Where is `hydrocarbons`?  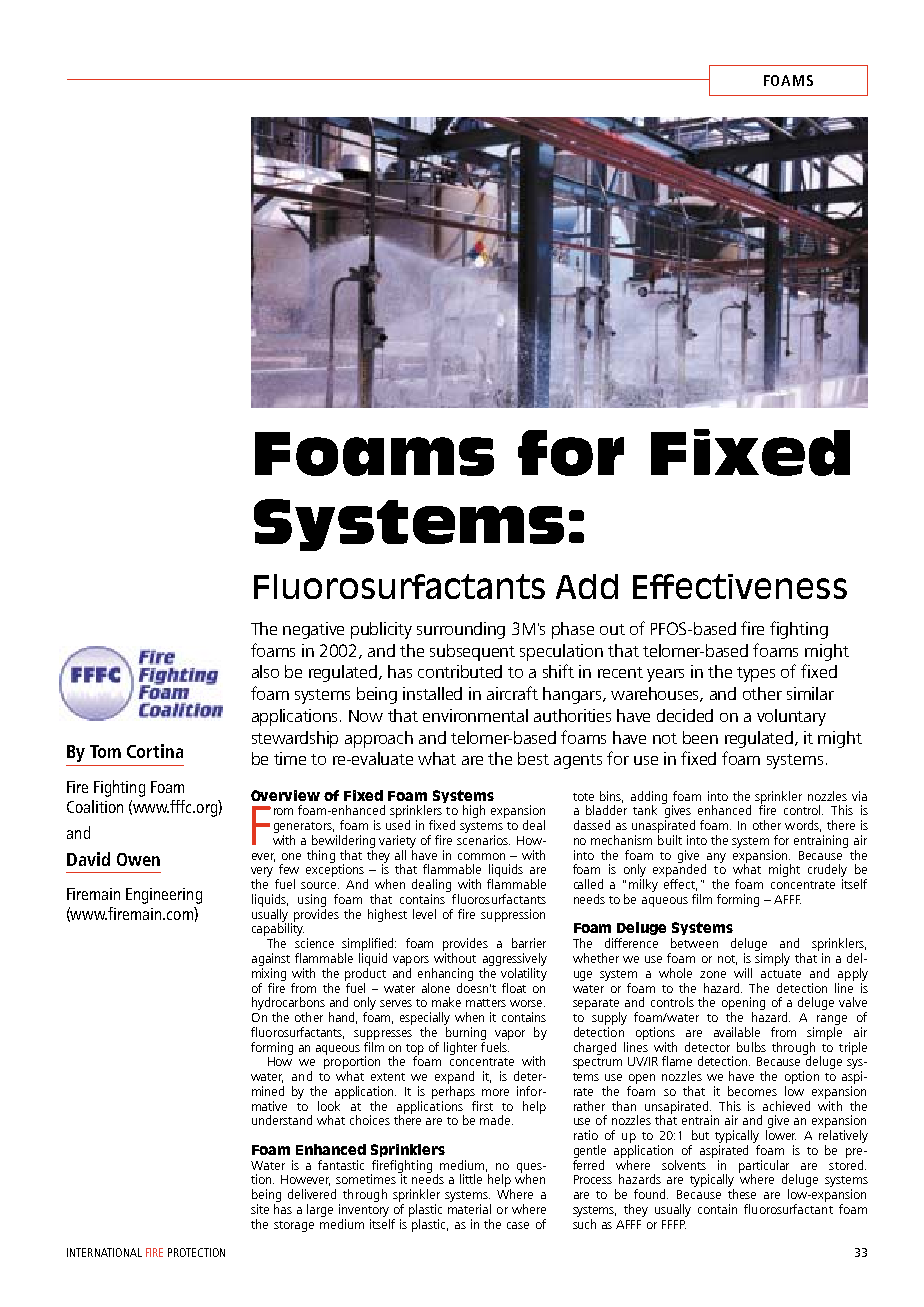
hydrocarbons is located at coordinates (288, 1005).
